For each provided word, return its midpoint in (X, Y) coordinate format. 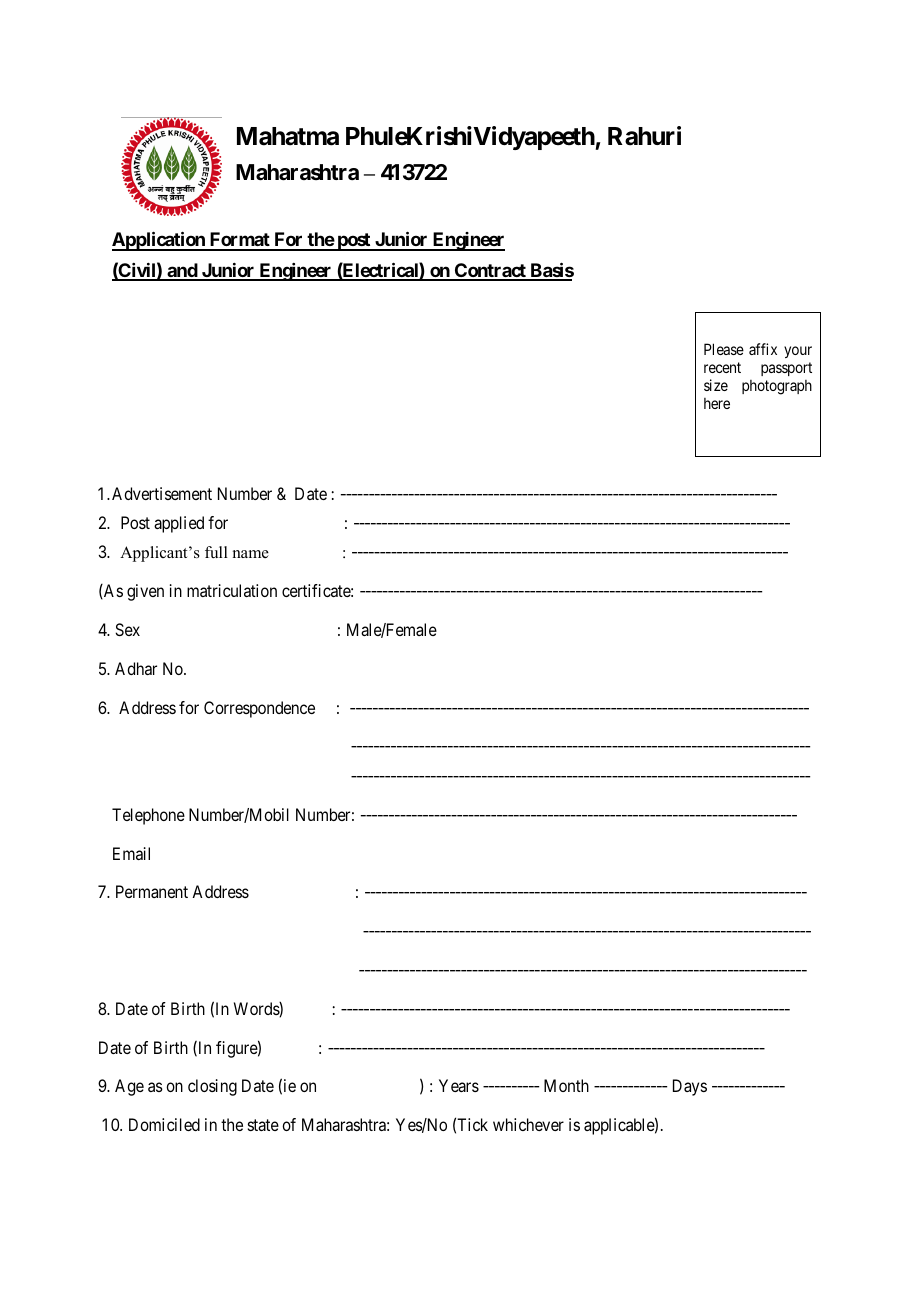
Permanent (152, 891)
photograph (777, 387)
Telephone (148, 816)
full (216, 552)
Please (724, 349)
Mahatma (288, 136)
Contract (490, 271)
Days (690, 1087)
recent (722, 367)
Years (459, 1085)
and (182, 271)
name (251, 554)
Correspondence (259, 709)
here (717, 403)
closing (212, 1087)
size (716, 385)
